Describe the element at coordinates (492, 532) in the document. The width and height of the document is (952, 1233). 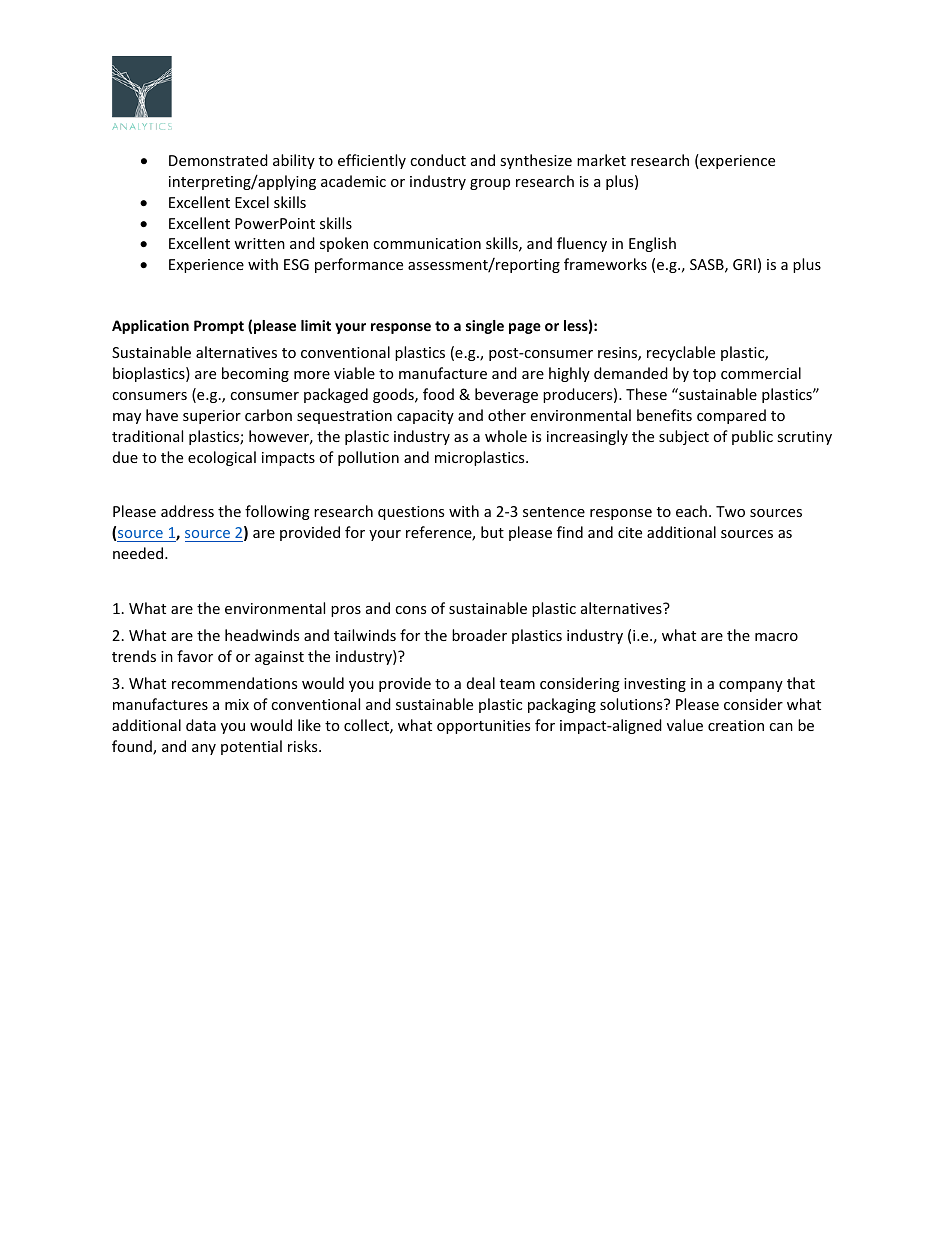
I see `but` at that location.
